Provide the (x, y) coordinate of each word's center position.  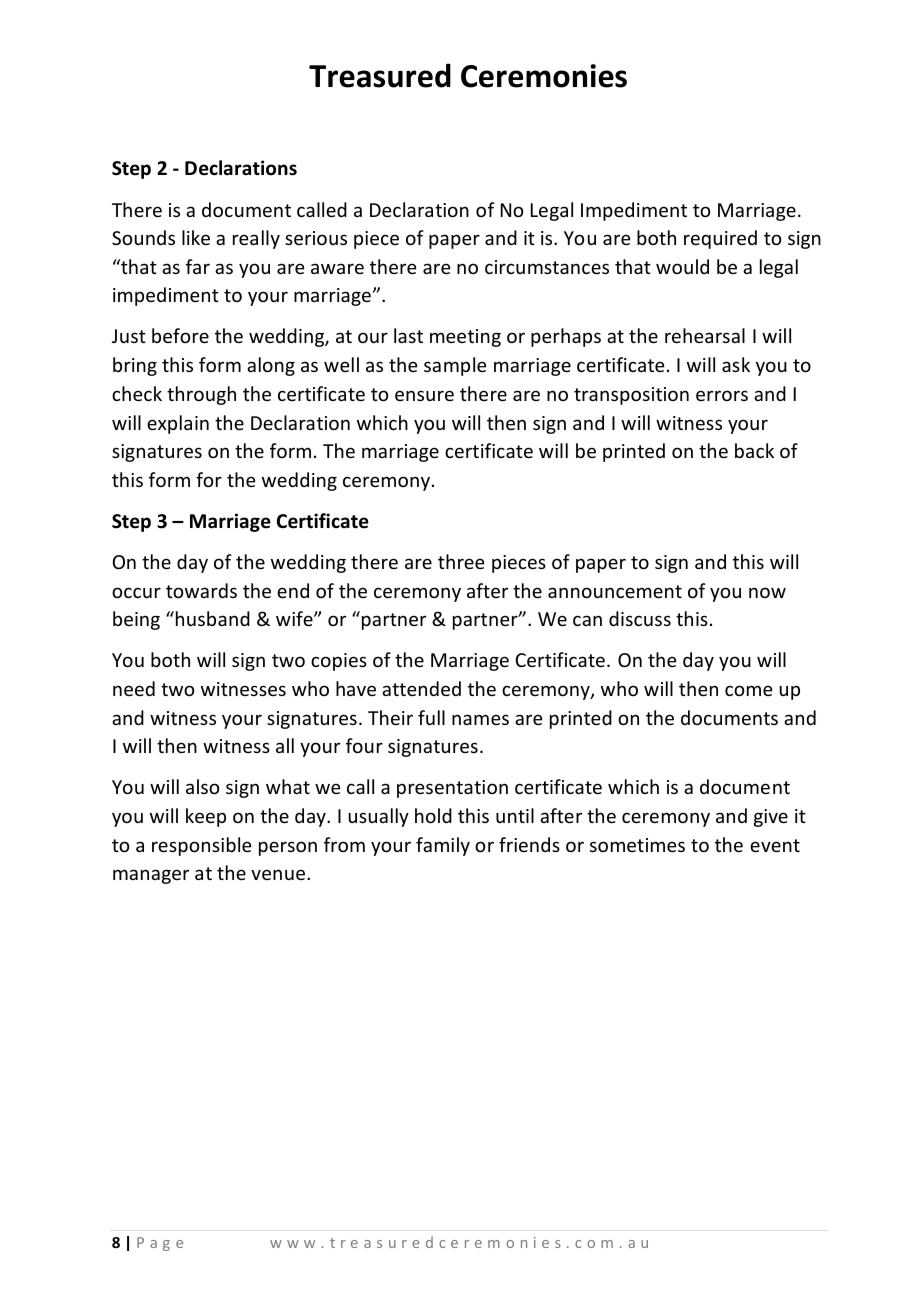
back (754, 450)
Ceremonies (544, 76)
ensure (424, 395)
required (720, 239)
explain (178, 424)
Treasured (380, 75)
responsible (201, 846)
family (443, 846)
